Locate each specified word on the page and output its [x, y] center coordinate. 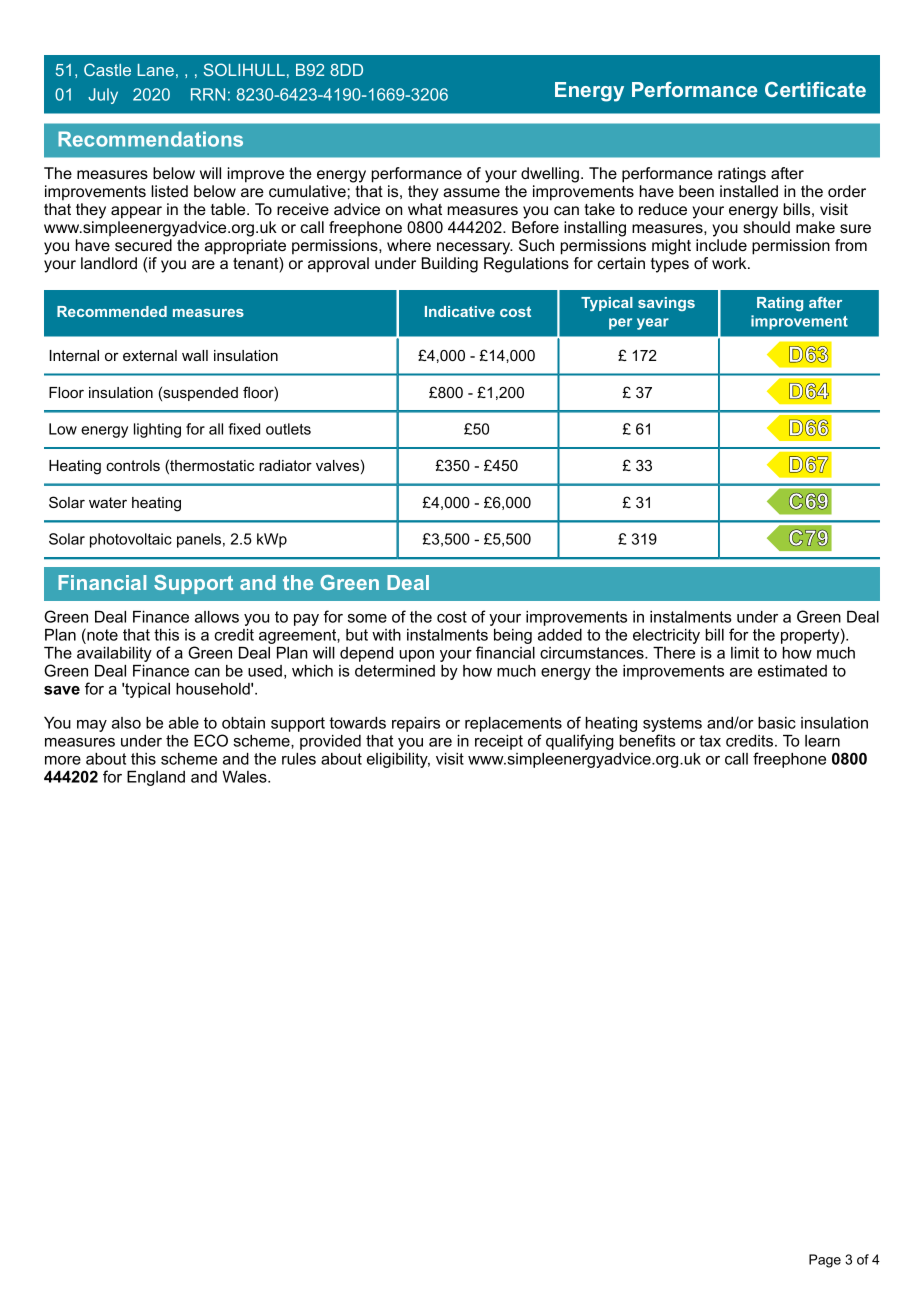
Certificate [815, 89]
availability [114, 654]
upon [416, 656]
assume [471, 192]
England [156, 778]
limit [745, 653]
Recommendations [150, 139]
